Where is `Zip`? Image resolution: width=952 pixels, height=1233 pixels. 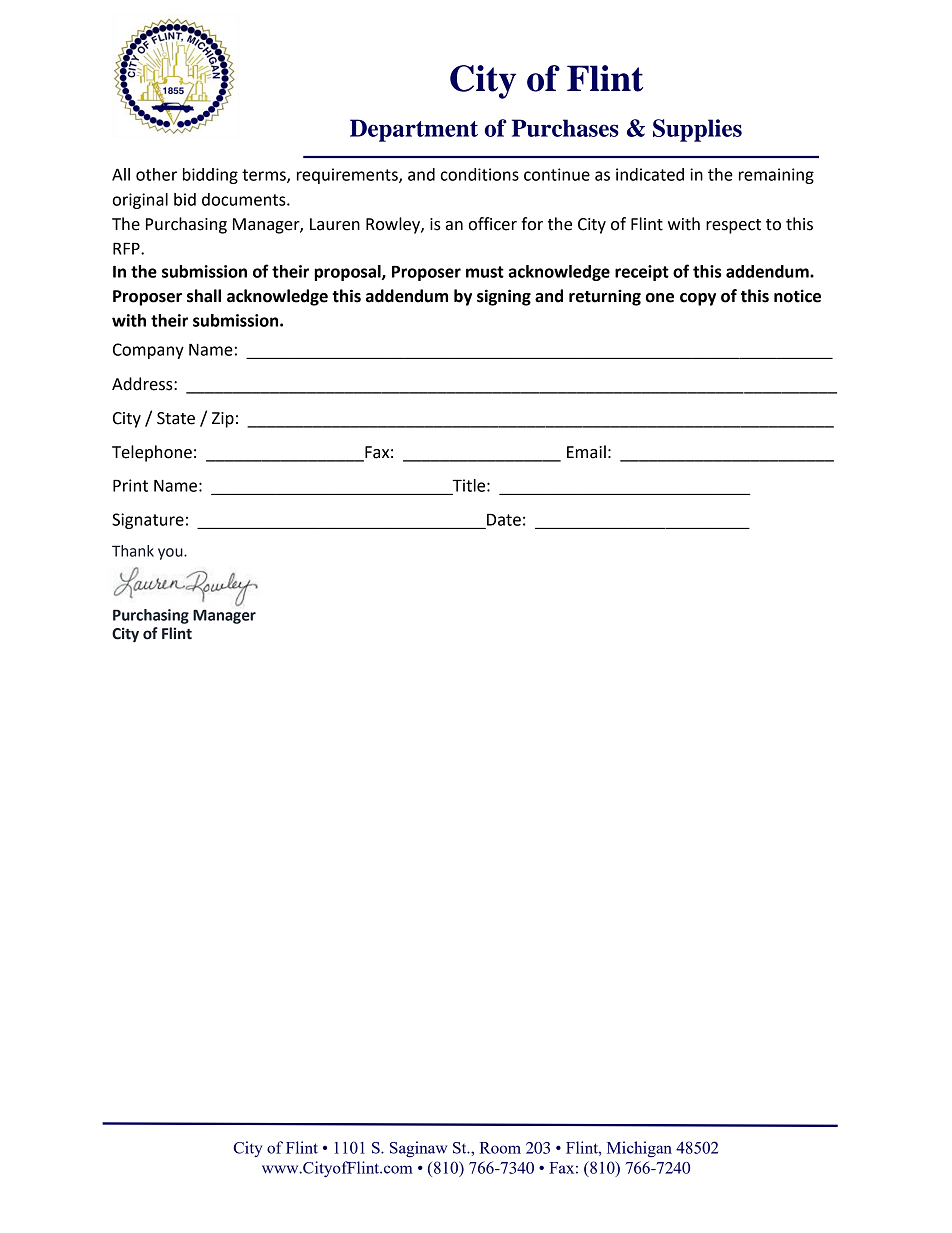 Zip is located at coordinates (223, 420).
